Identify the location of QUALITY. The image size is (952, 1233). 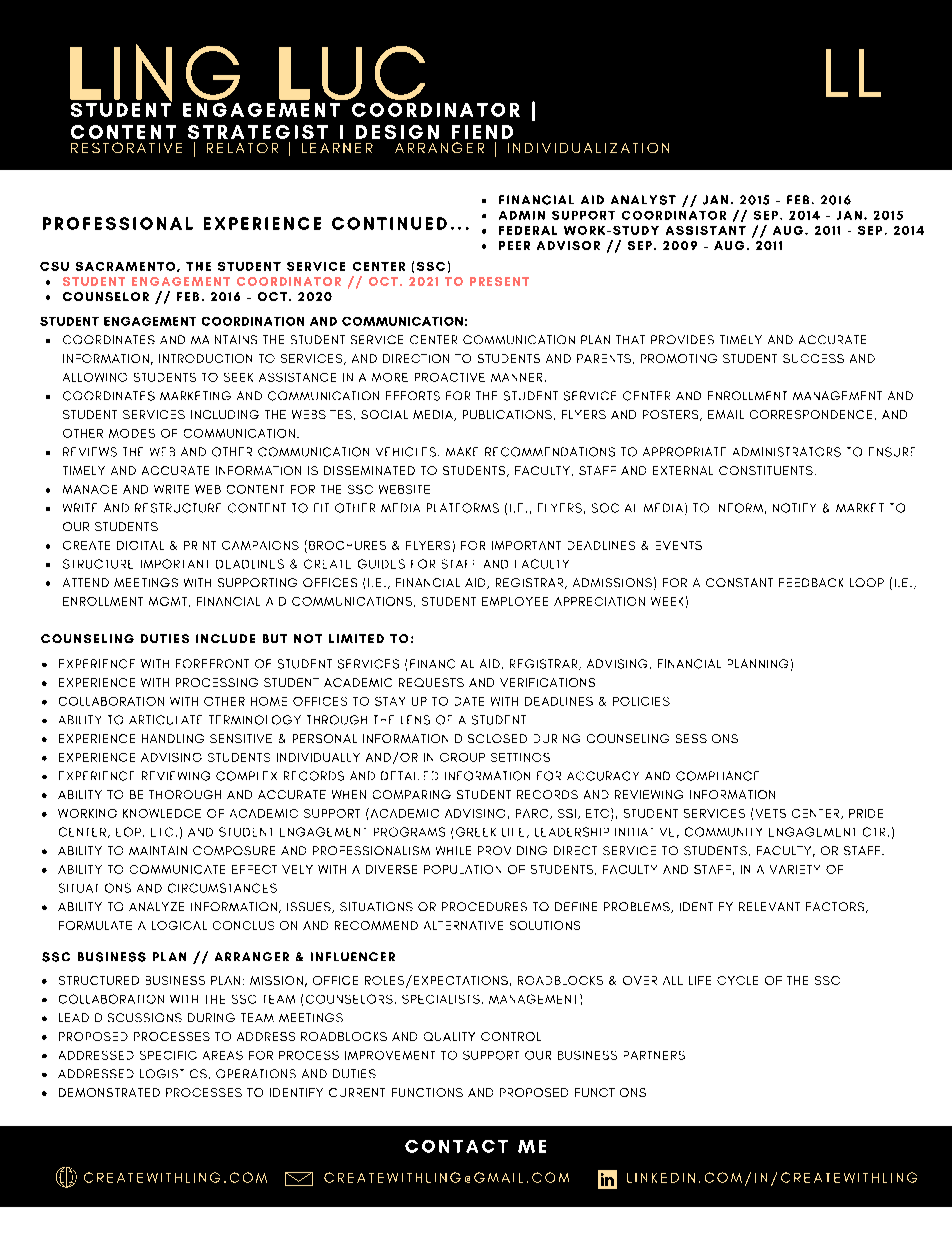
(449, 1036).
